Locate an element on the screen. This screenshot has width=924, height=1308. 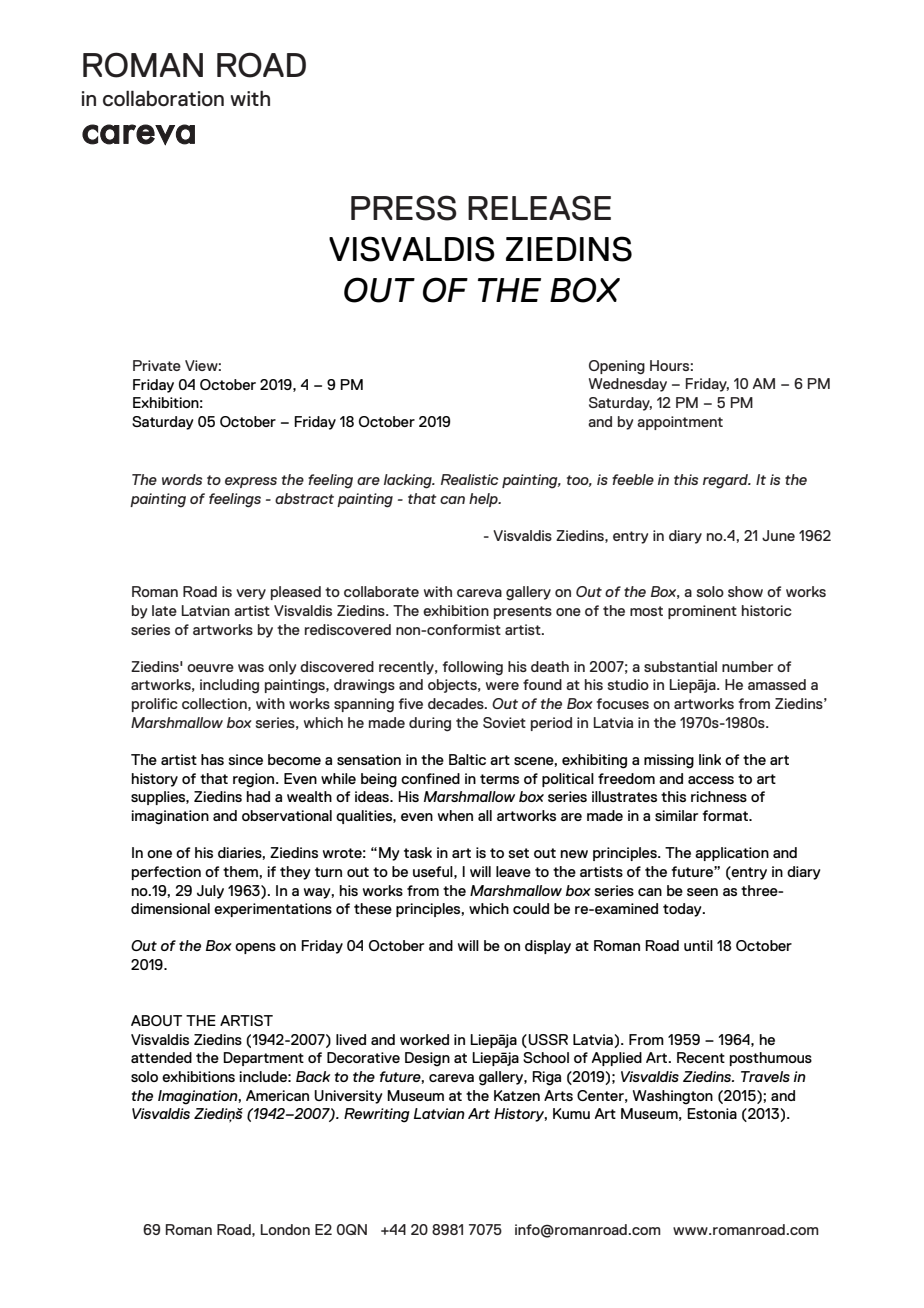
Realistic is located at coordinates (470, 479).
